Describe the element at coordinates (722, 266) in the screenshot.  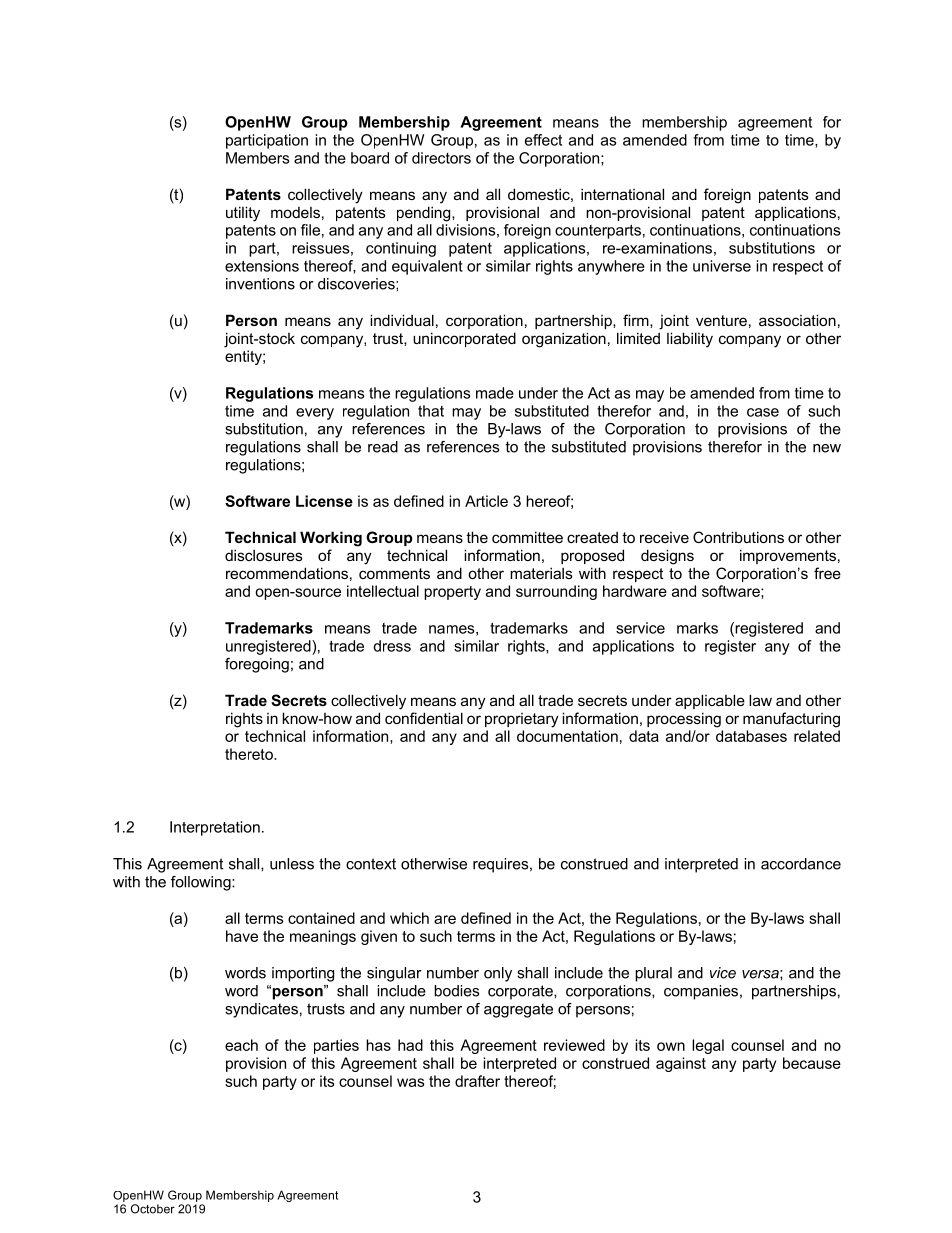
I see `universe` at that location.
